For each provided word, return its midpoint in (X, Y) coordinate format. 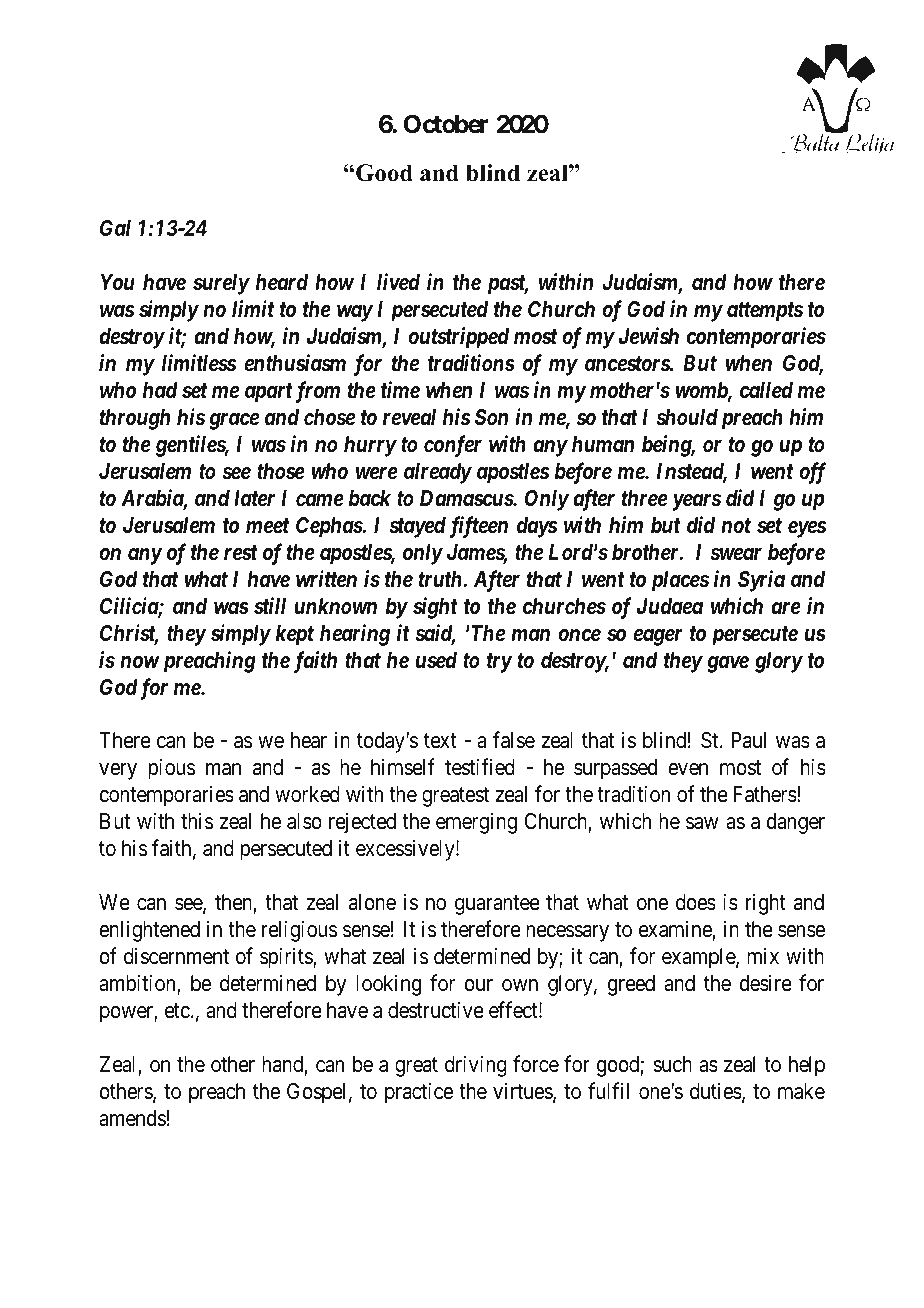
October (446, 124)
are (786, 608)
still (270, 606)
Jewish (649, 336)
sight (435, 608)
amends (132, 1118)
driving (476, 1066)
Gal (115, 228)
